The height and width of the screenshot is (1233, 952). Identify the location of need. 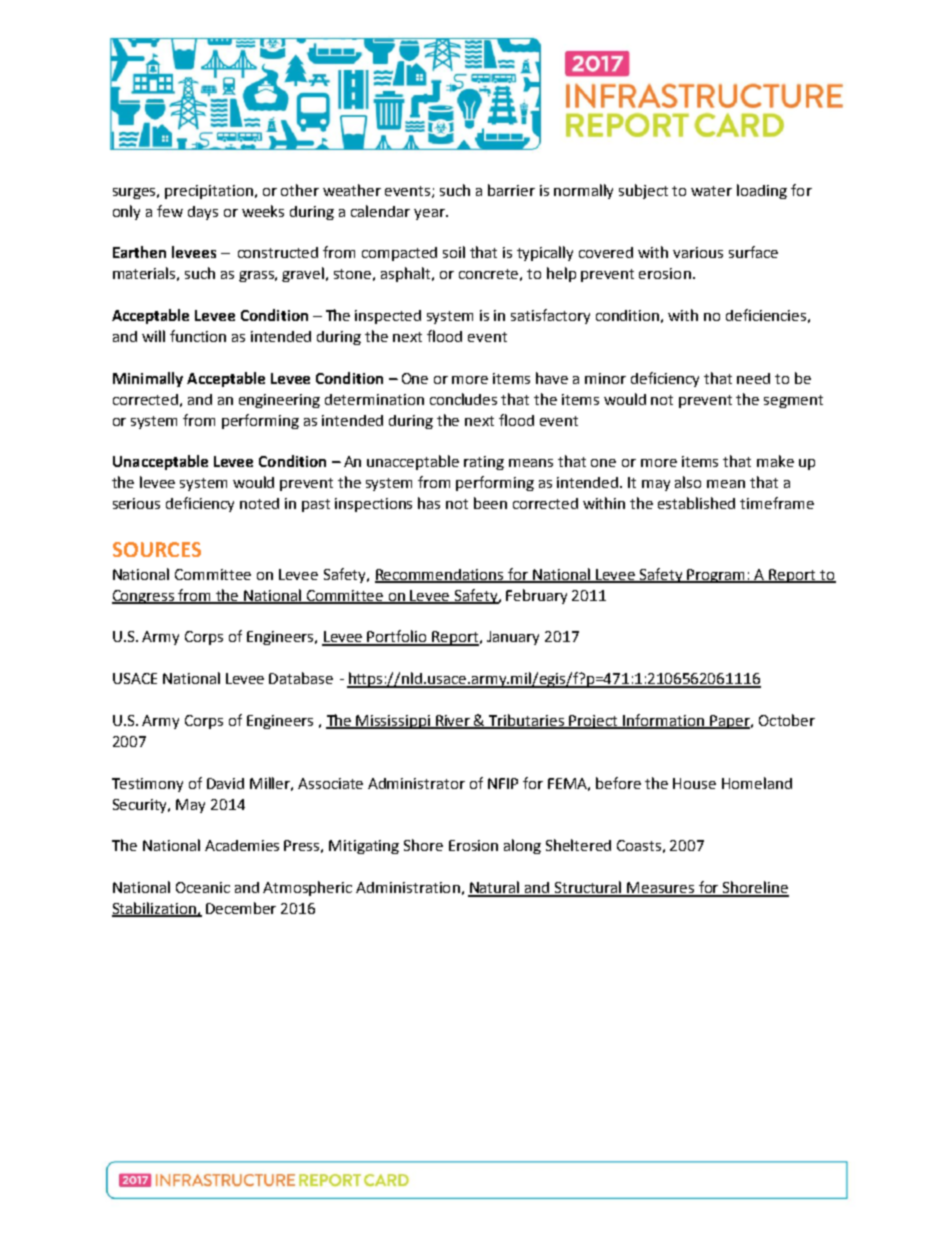
(753, 378).
